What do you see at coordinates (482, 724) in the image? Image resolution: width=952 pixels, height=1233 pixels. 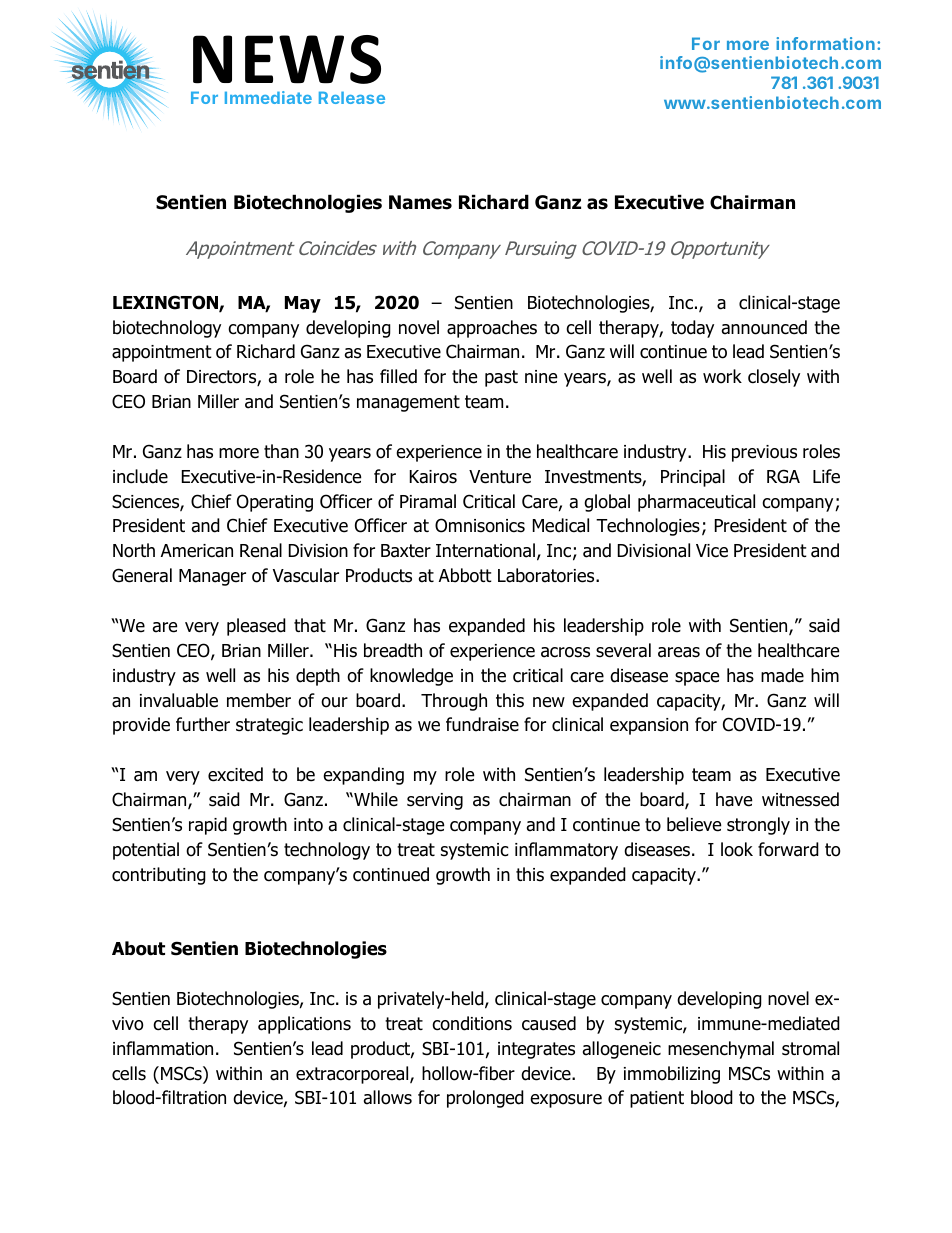 I see `fundraise` at bounding box center [482, 724].
